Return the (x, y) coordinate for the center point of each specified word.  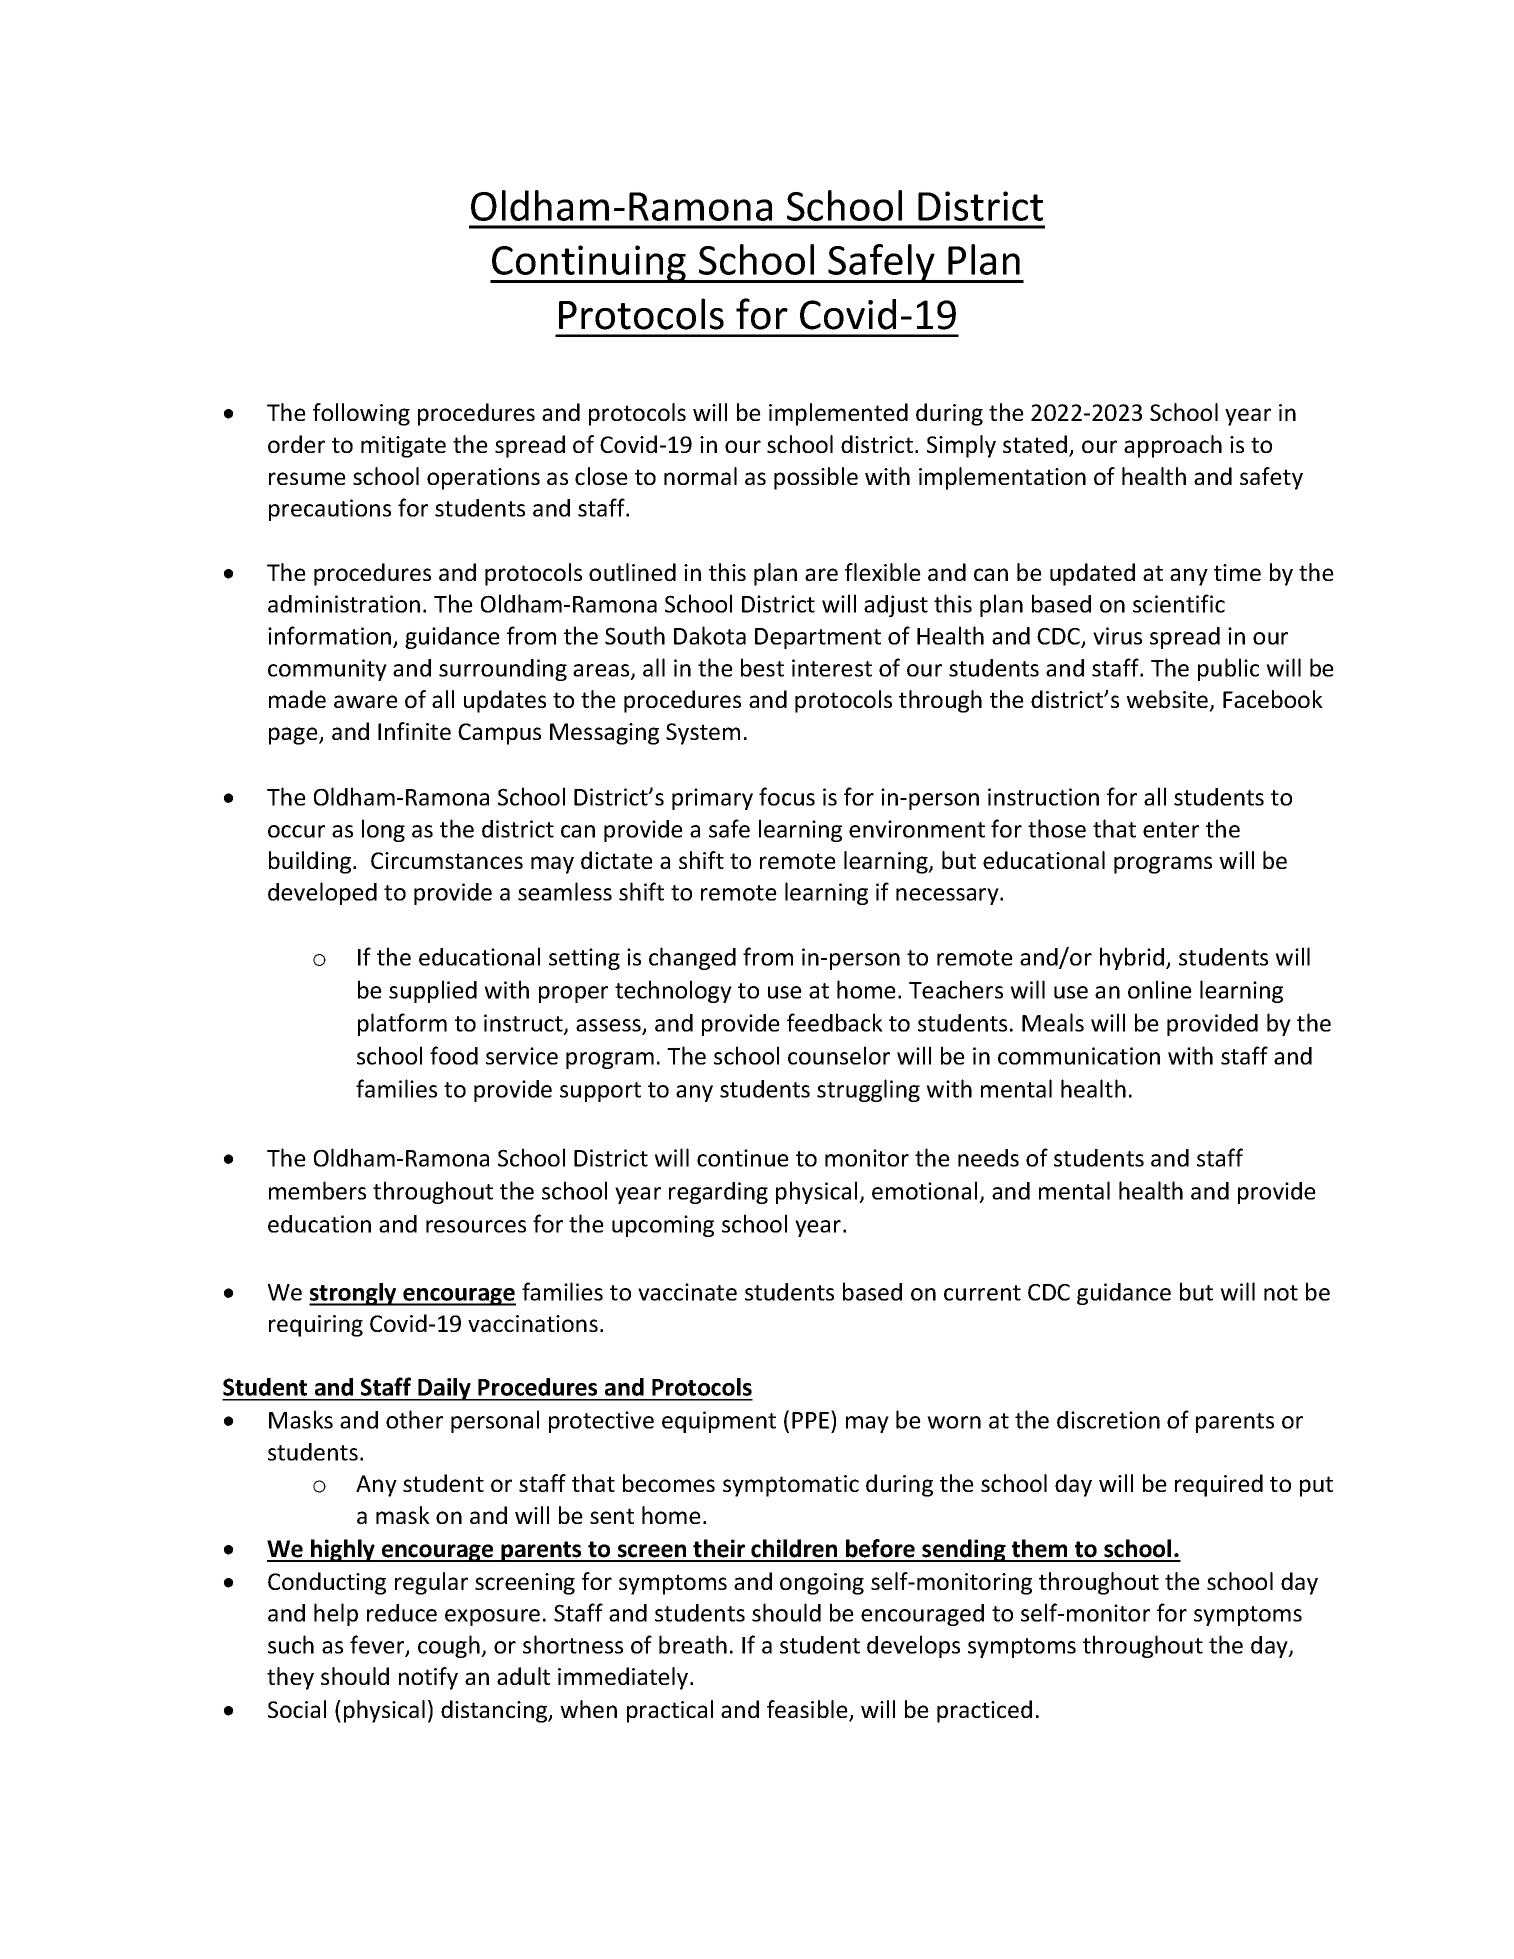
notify (428, 1678)
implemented (838, 414)
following (361, 414)
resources (476, 1226)
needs (988, 1158)
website (1167, 699)
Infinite (414, 731)
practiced (984, 1711)
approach (1173, 446)
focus (787, 796)
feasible (808, 1710)
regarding (718, 1193)
